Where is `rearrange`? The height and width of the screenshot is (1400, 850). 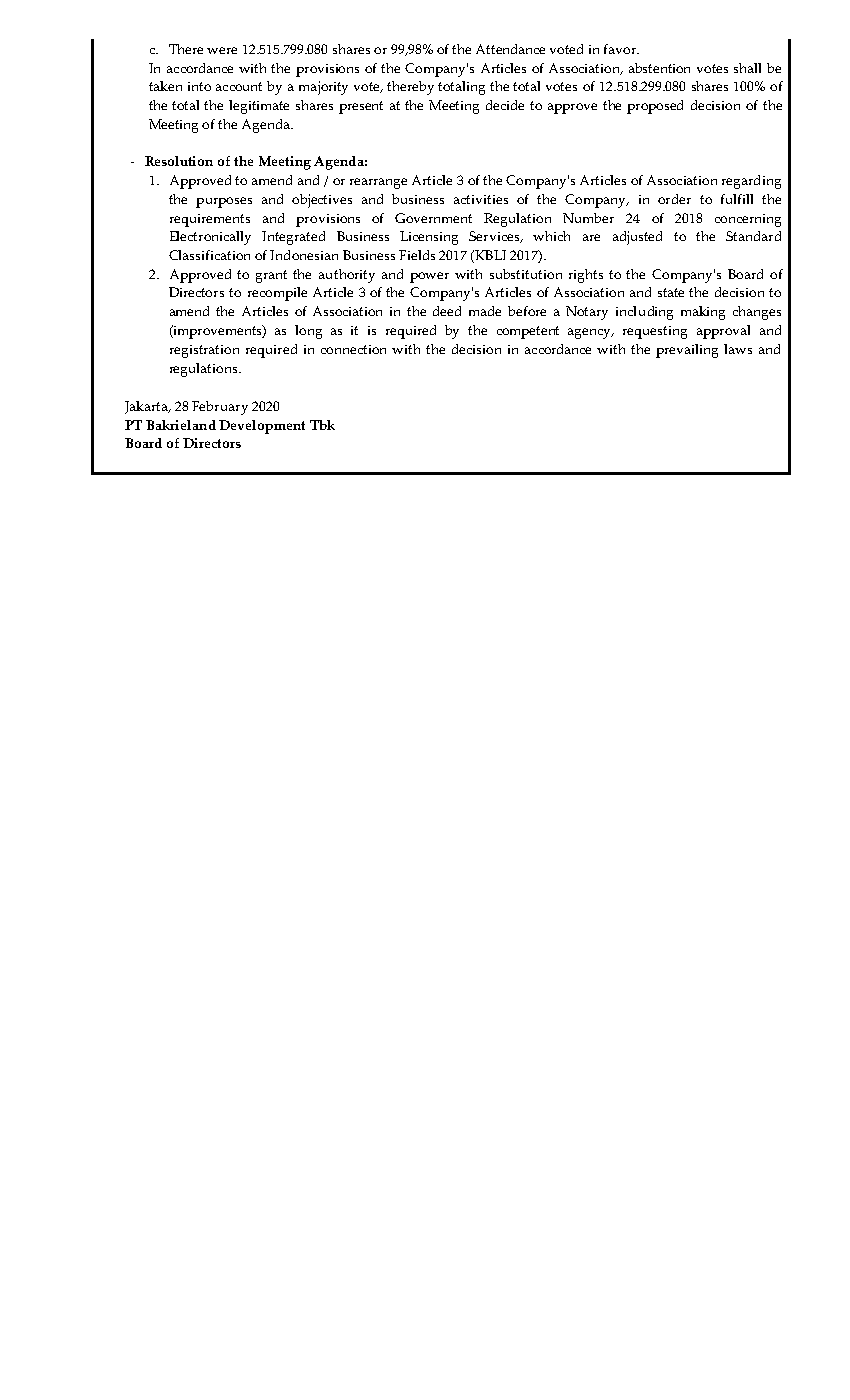
rearrange is located at coordinates (378, 183).
